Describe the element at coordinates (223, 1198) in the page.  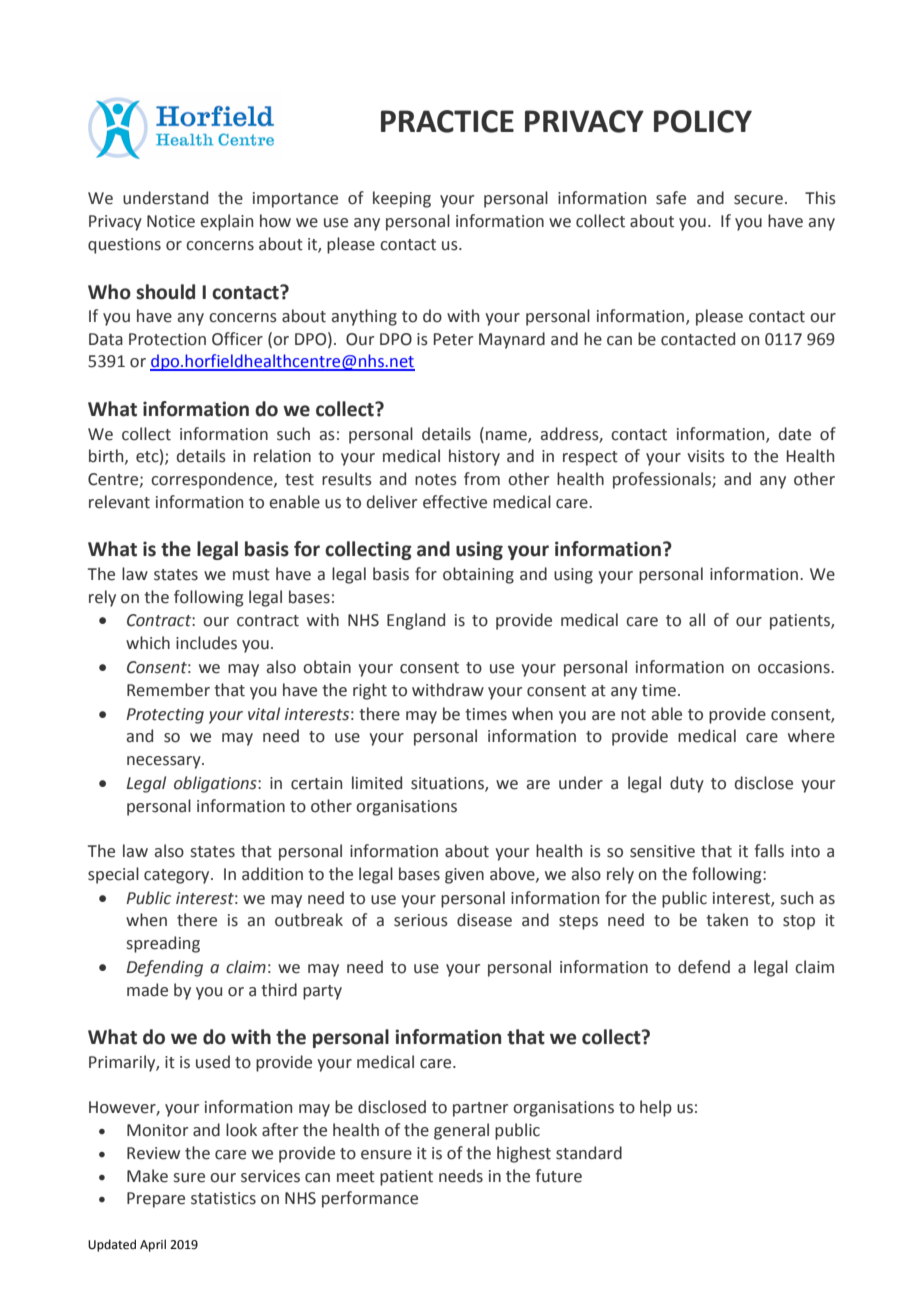
I see `statistics` at that location.
